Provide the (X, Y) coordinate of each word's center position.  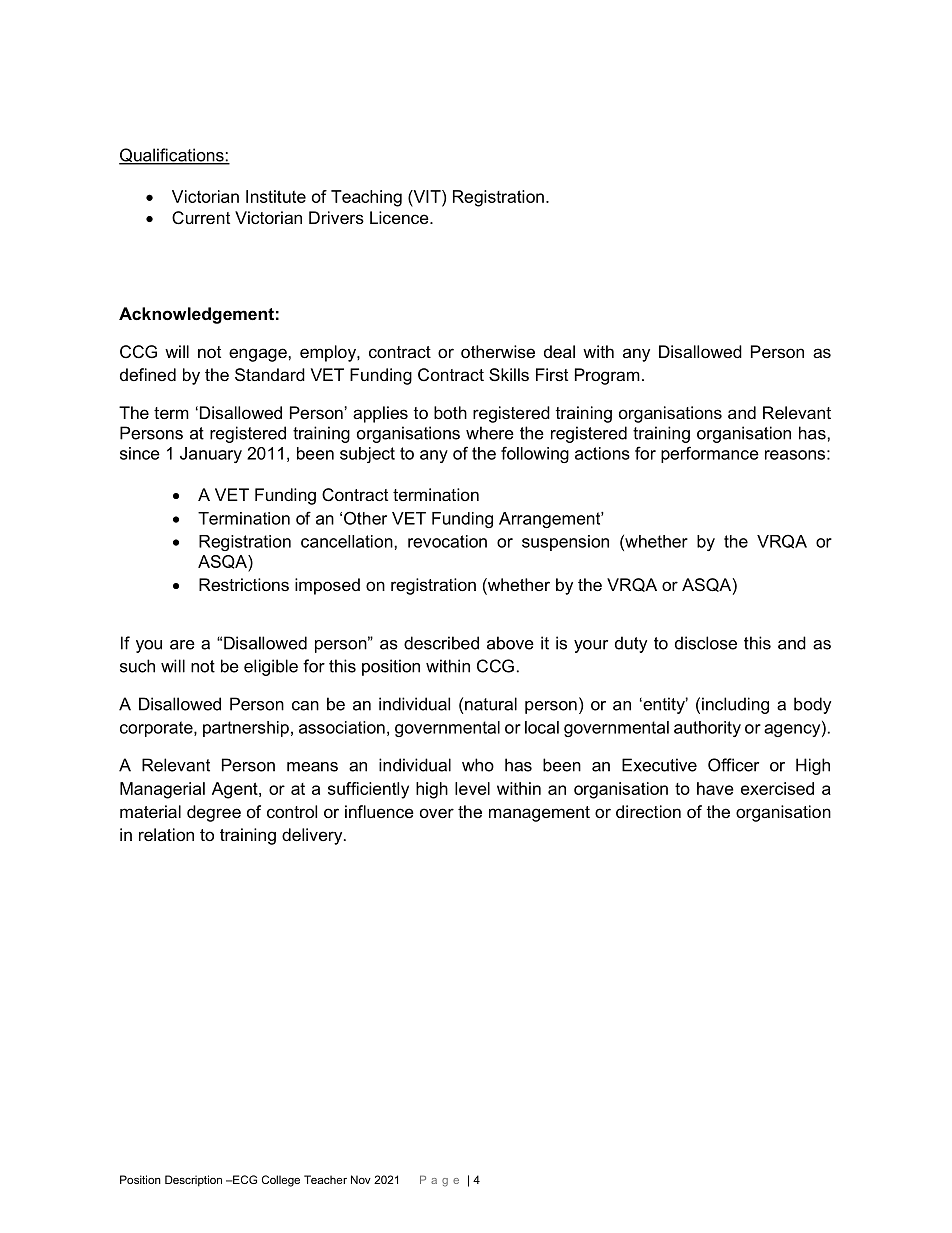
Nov (361, 1179)
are (182, 645)
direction (648, 811)
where (490, 433)
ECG (244, 1179)
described (441, 643)
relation (166, 834)
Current (201, 218)
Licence (400, 217)
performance (710, 454)
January (211, 455)
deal (559, 351)
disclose (706, 643)
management (539, 814)
